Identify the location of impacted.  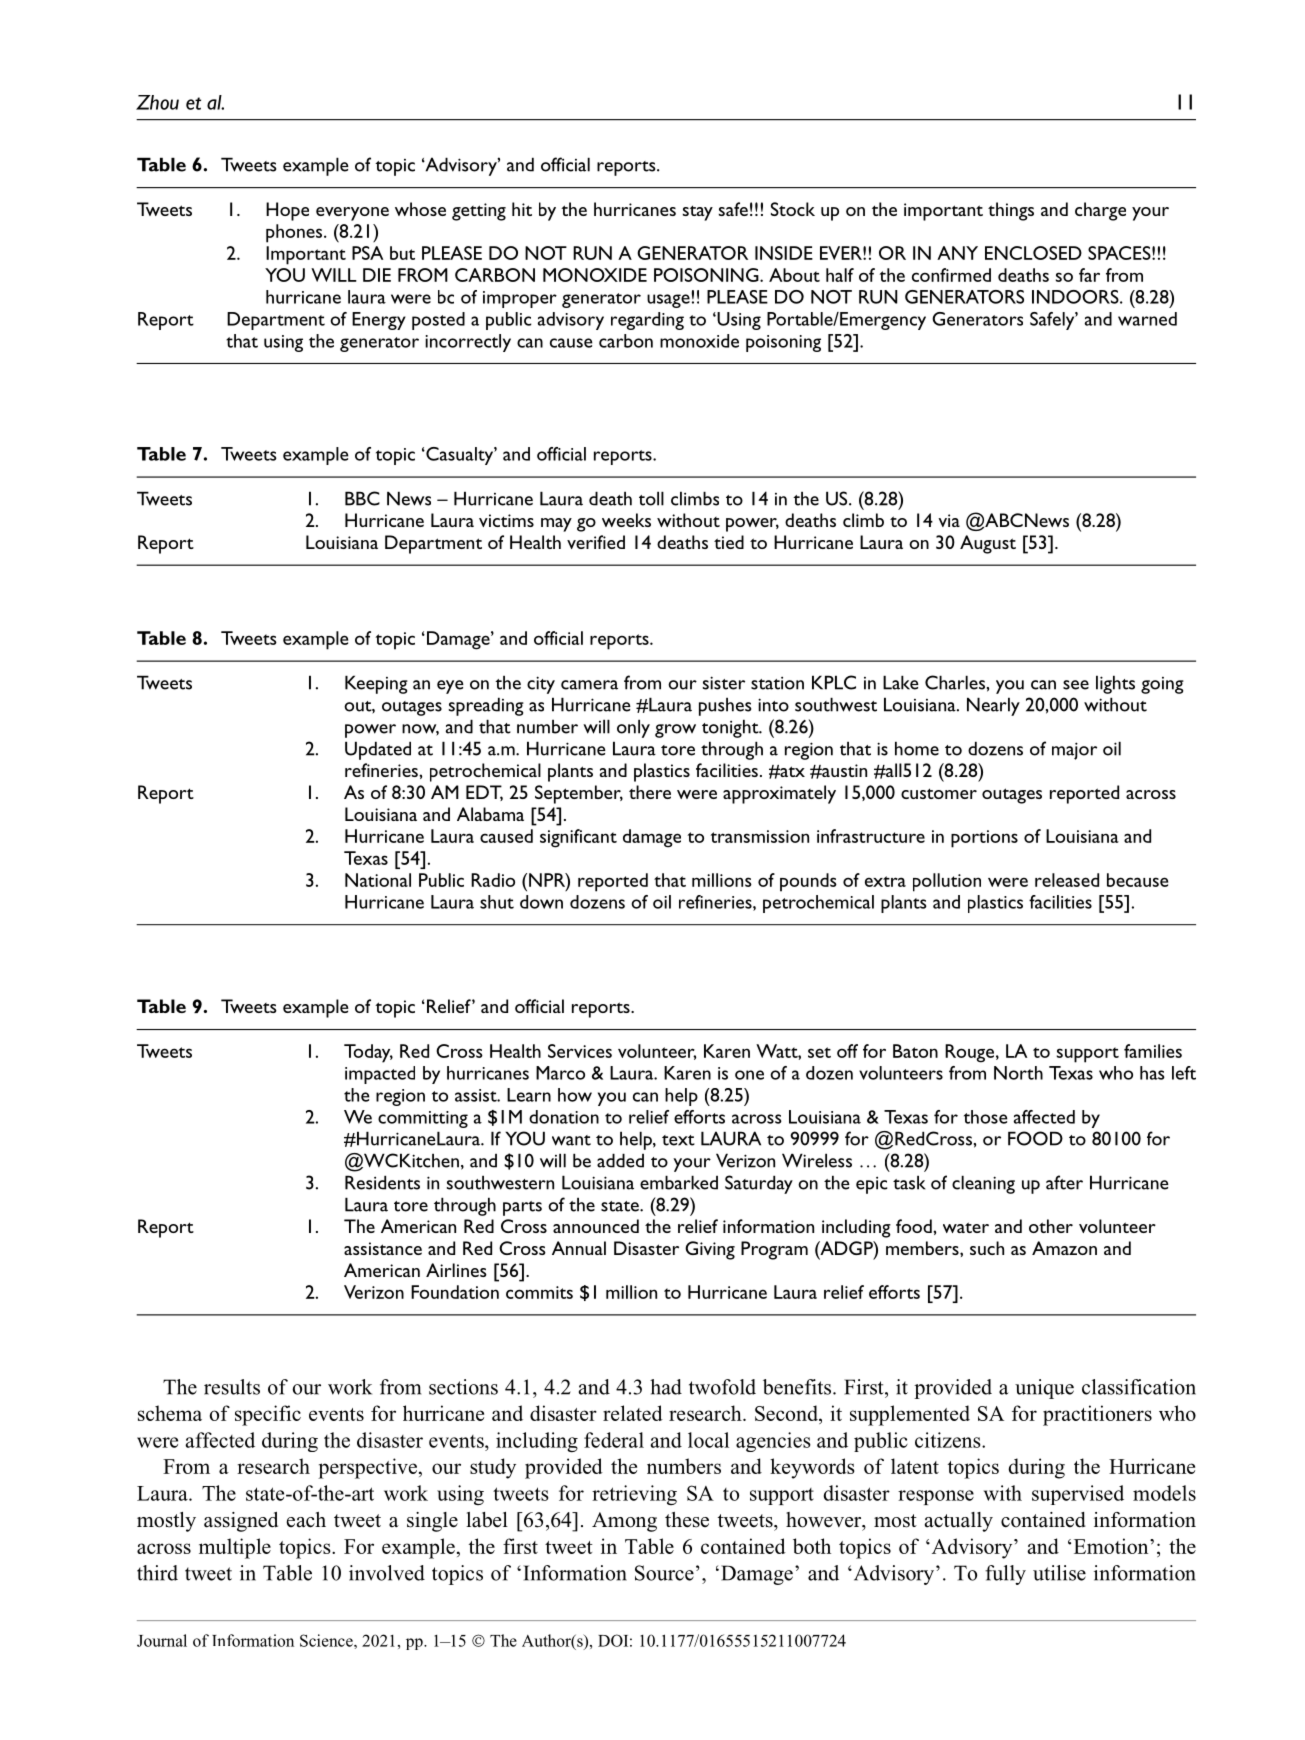
(380, 1075).
